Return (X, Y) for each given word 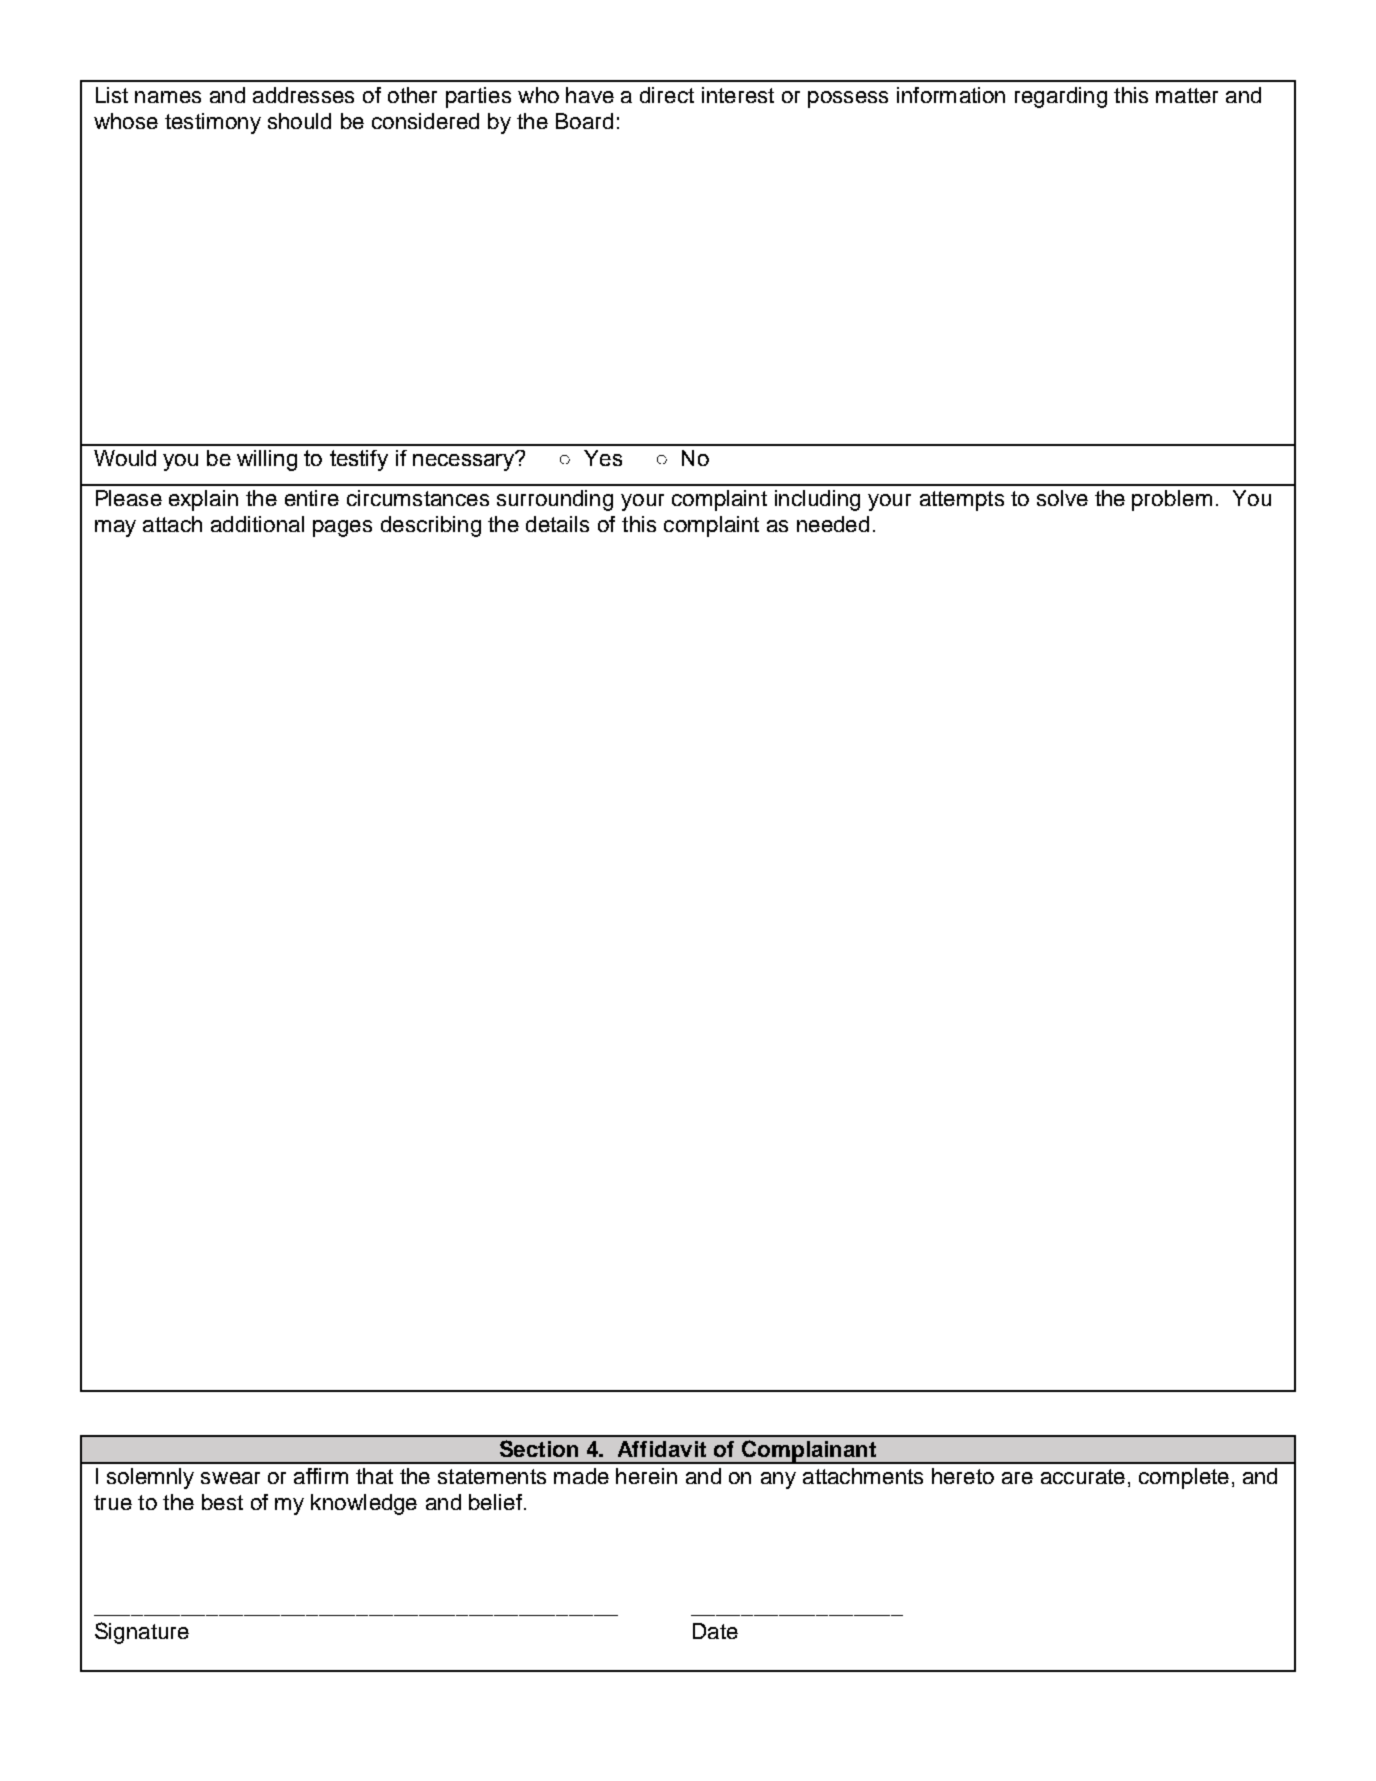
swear (230, 1478)
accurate (1083, 1476)
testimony (213, 123)
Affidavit (662, 1449)
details (557, 524)
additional (257, 524)
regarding (1061, 97)
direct (667, 95)
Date (715, 1631)
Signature (142, 1633)
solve (1062, 498)
